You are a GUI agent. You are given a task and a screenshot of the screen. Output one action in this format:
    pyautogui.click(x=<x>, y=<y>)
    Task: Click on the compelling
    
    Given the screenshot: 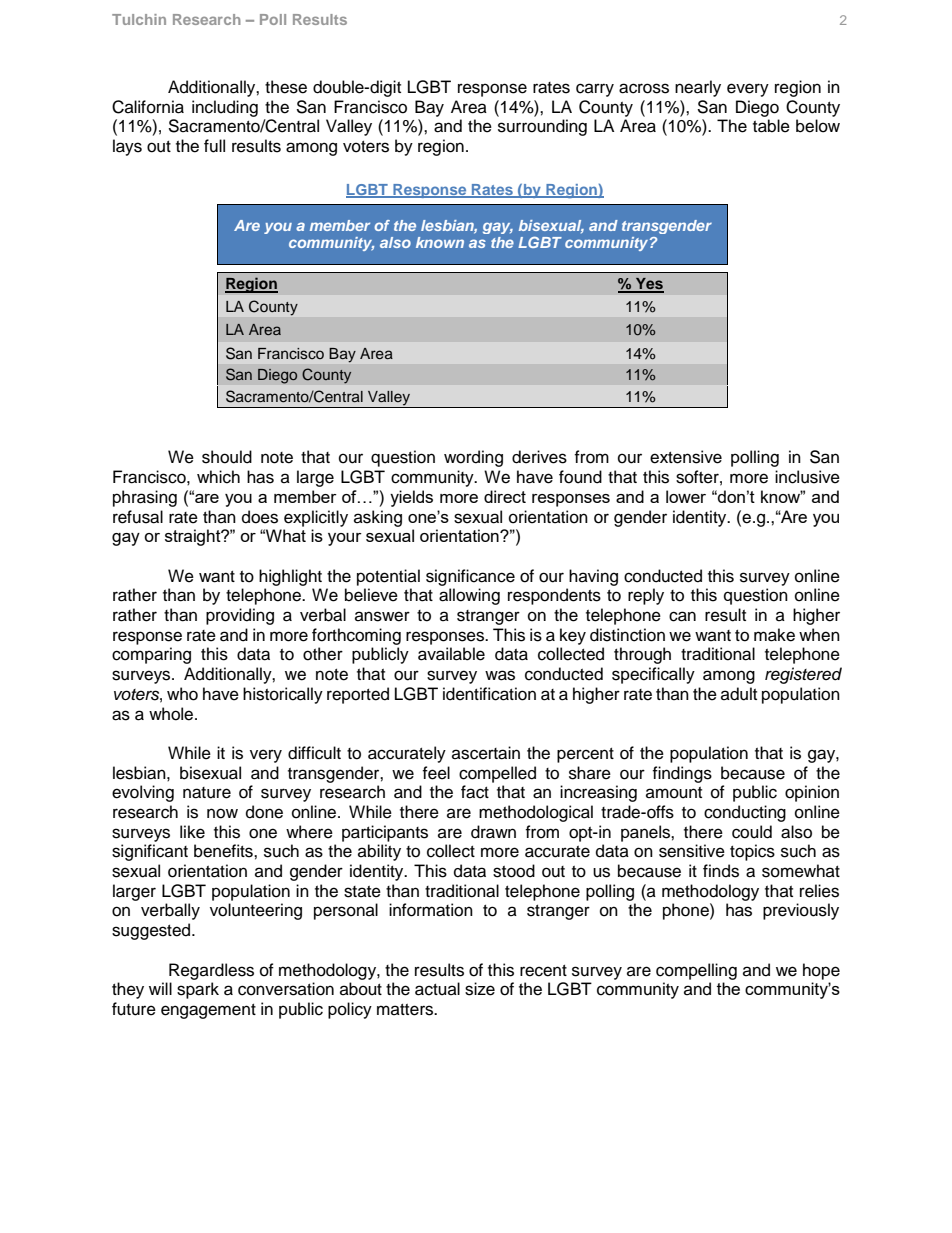 What is the action you would take?
    pyautogui.click(x=696, y=971)
